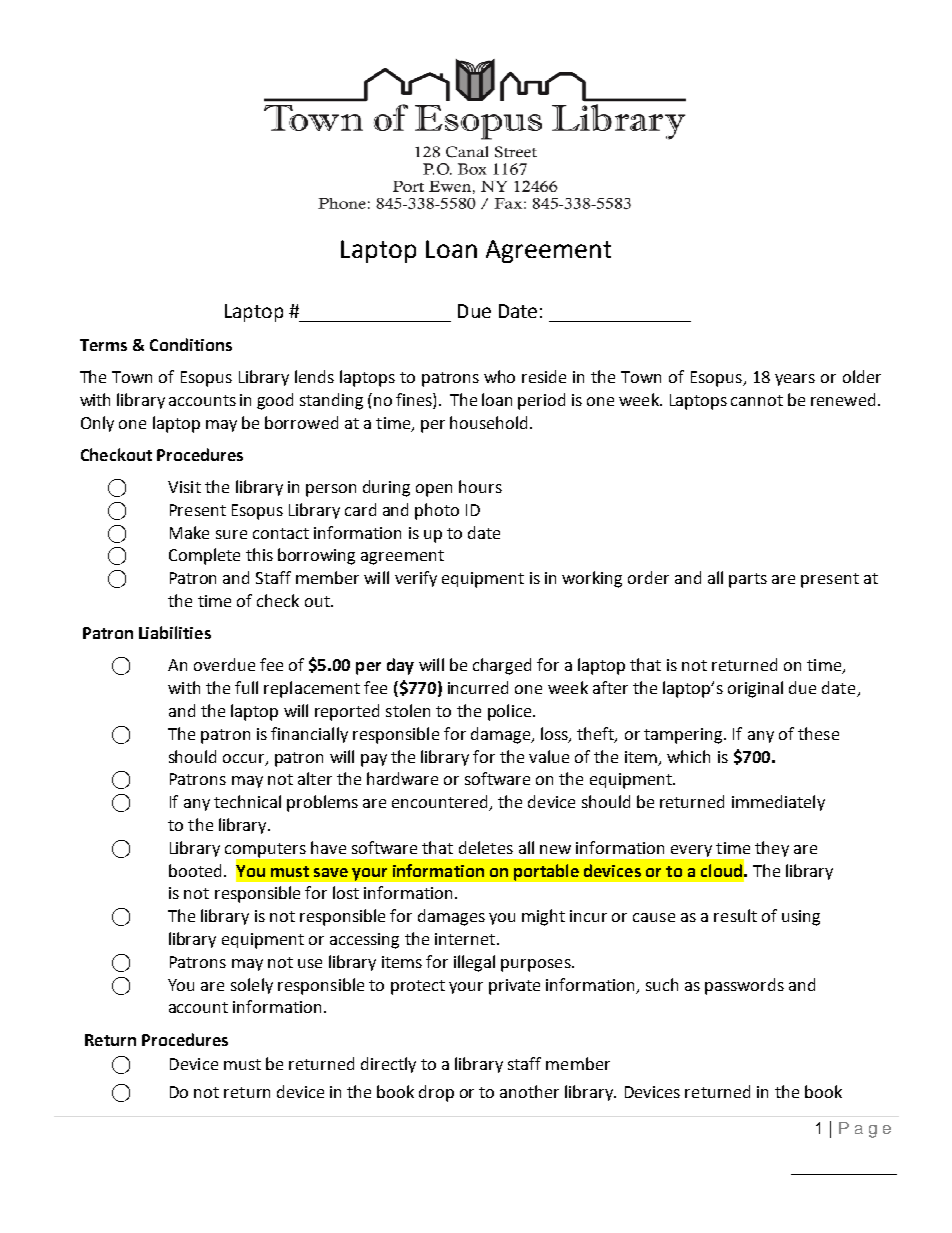 This page has height=1233, width=952. What do you see at coordinates (511, 712) in the page?
I see `police` at bounding box center [511, 712].
